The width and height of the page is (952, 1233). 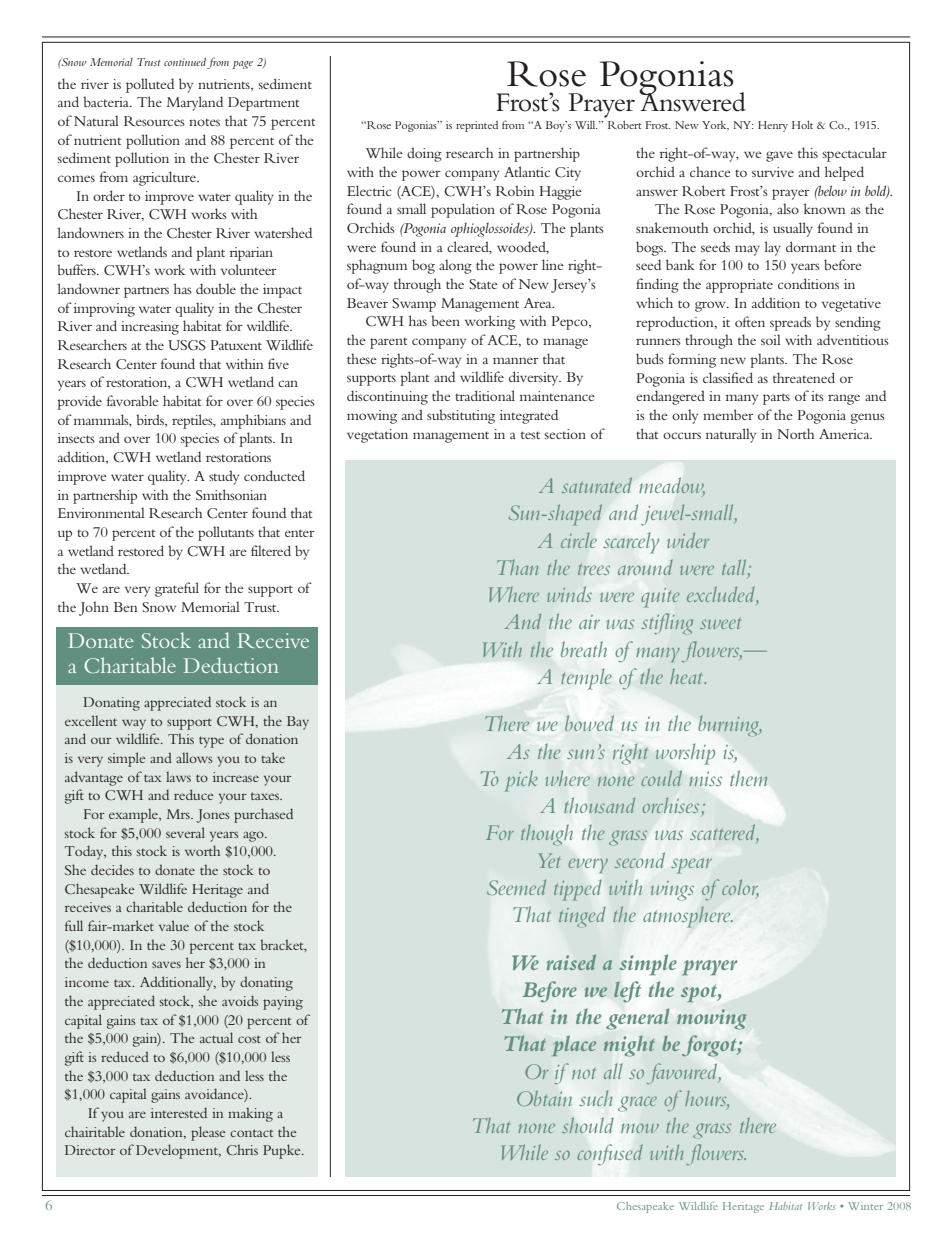 What do you see at coordinates (773, 126) in the page?
I see `Henry` at bounding box center [773, 126].
